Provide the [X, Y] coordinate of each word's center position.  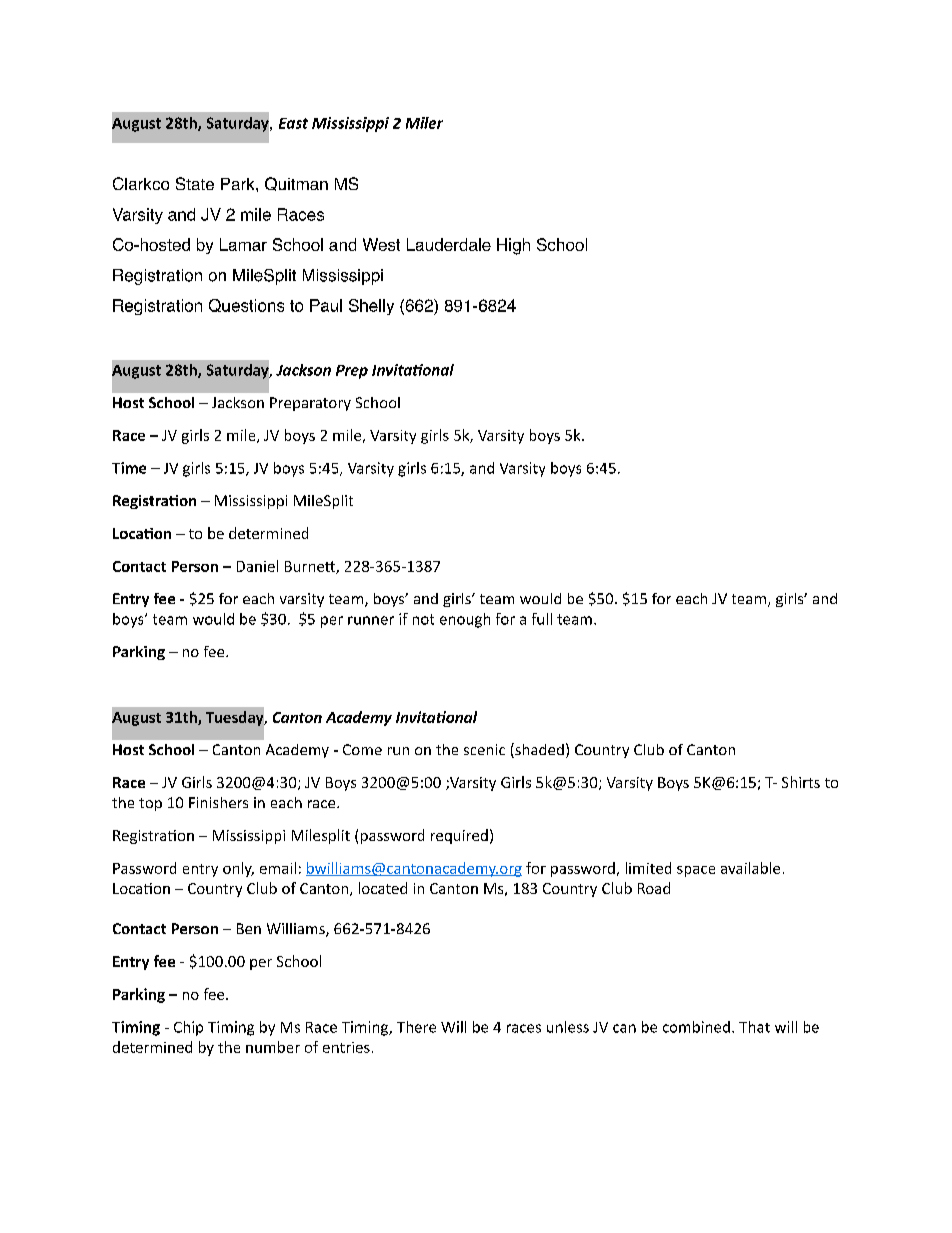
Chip [188, 1028]
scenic [484, 749]
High [513, 246]
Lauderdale [449, 244]
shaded [538, 750]
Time [129, 468]
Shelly [371, 307]
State [195, 183]
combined [696, 1027]
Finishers [218, 802]
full [542, 619]
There [416, 1027]
